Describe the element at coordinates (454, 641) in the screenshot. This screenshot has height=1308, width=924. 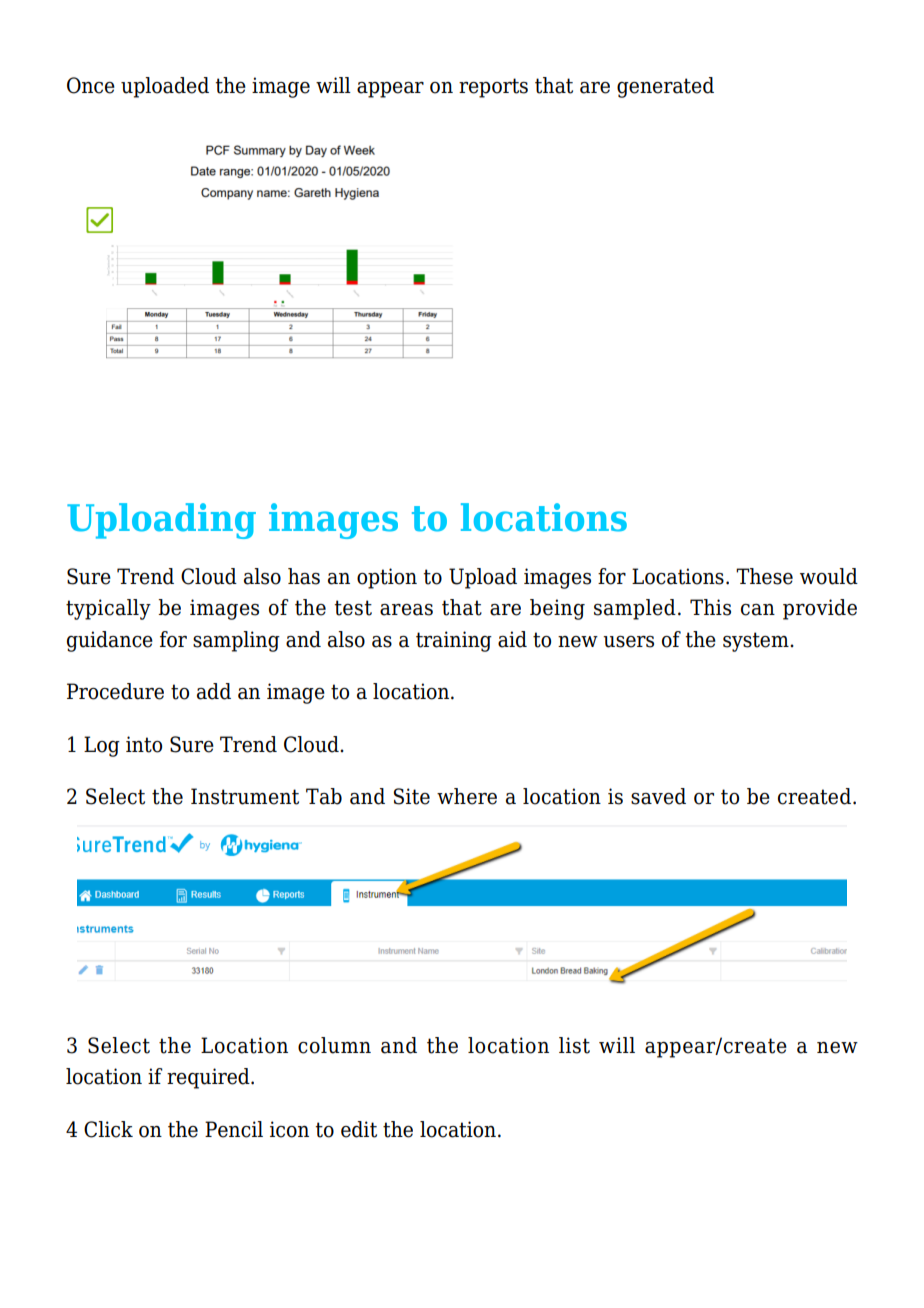
I see `training` at that location.
